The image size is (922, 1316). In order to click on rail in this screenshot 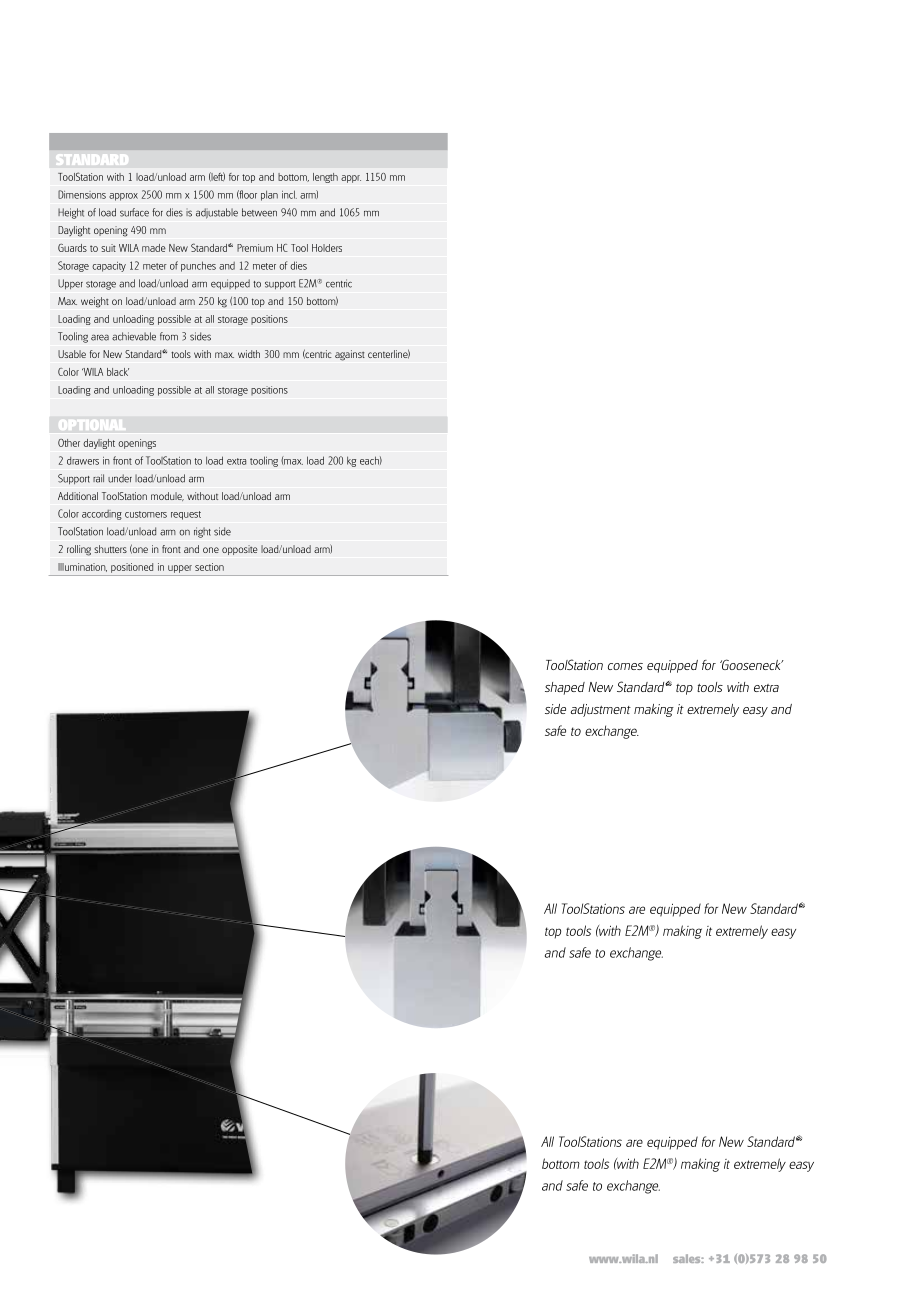, I will do `click(98, 478)`.
